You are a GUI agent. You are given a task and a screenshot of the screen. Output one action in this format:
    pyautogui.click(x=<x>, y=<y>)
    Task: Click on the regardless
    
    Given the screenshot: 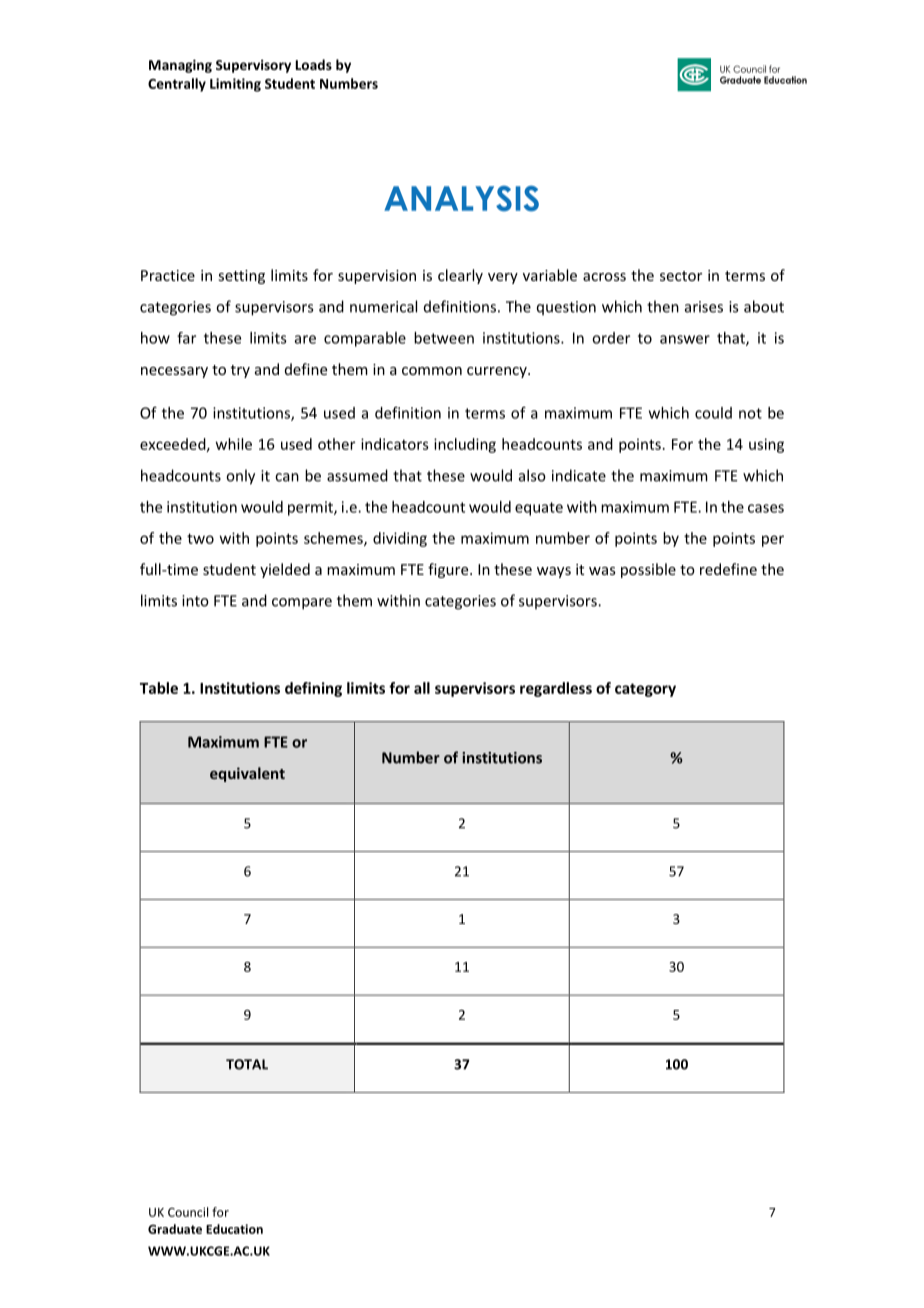 What is the action you would take?
    pyautogui.click(x=556, y=689)
